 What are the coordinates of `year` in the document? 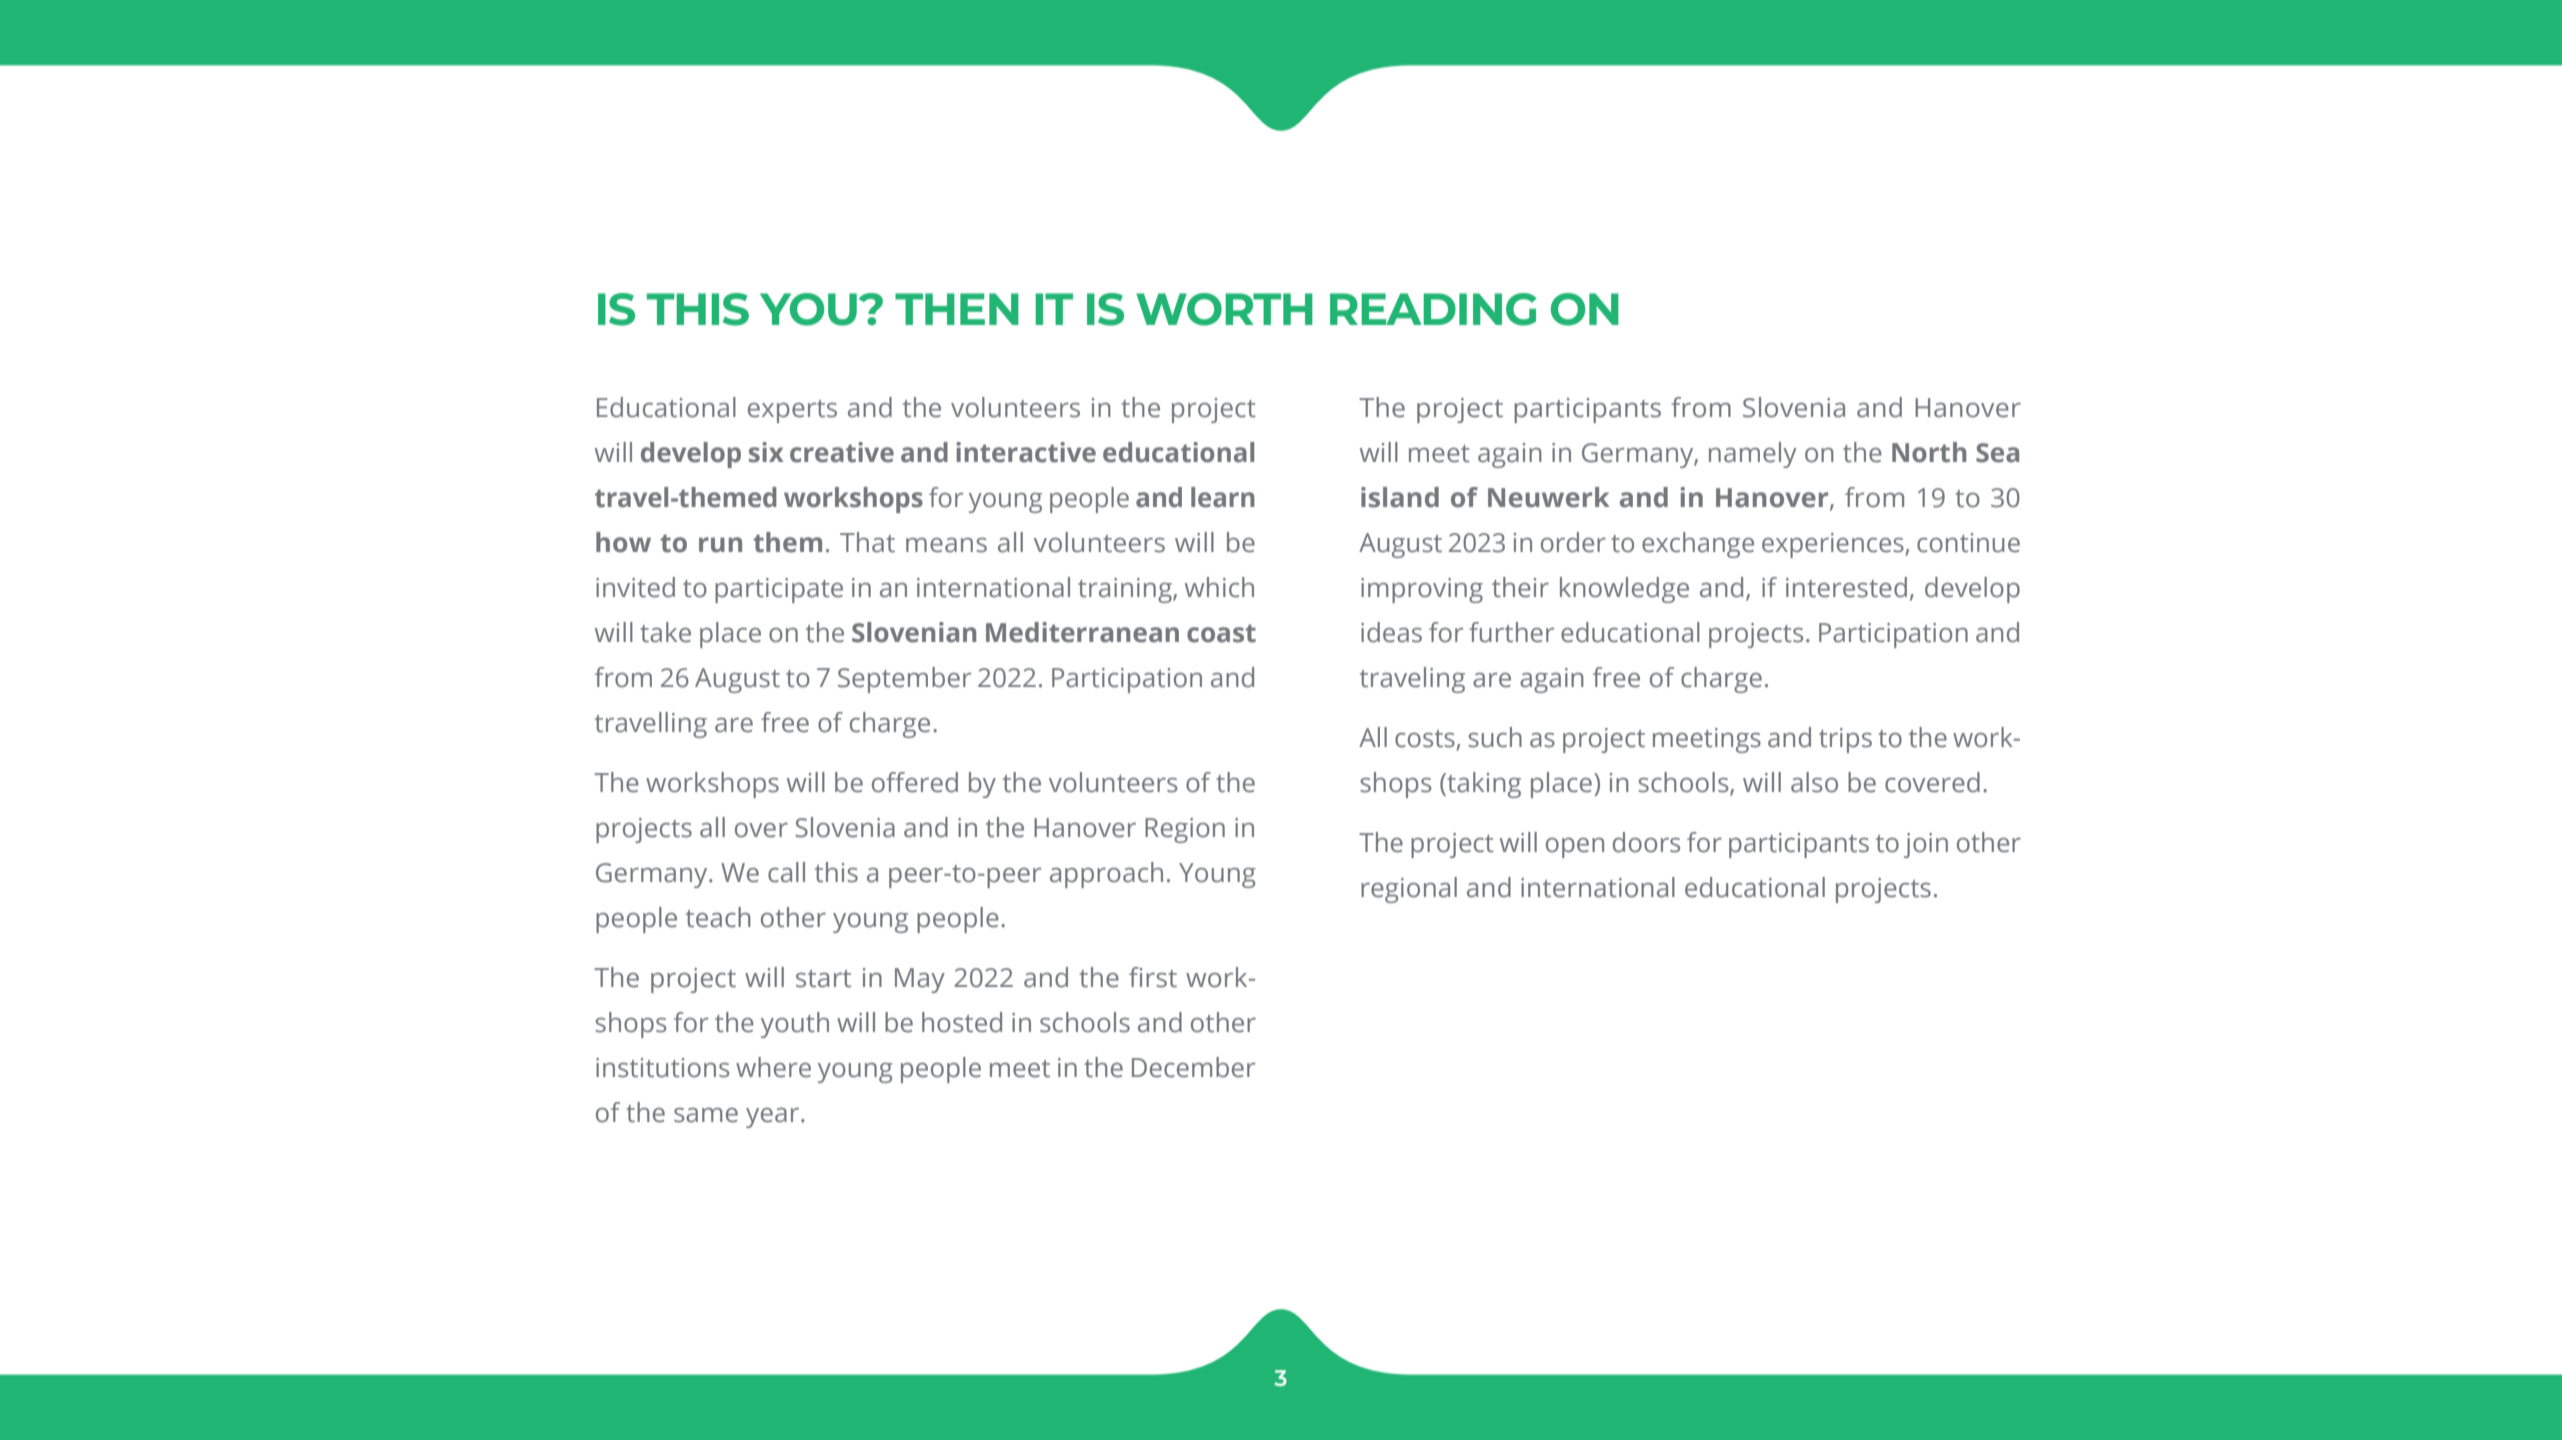 It's located at (774, 1117).
